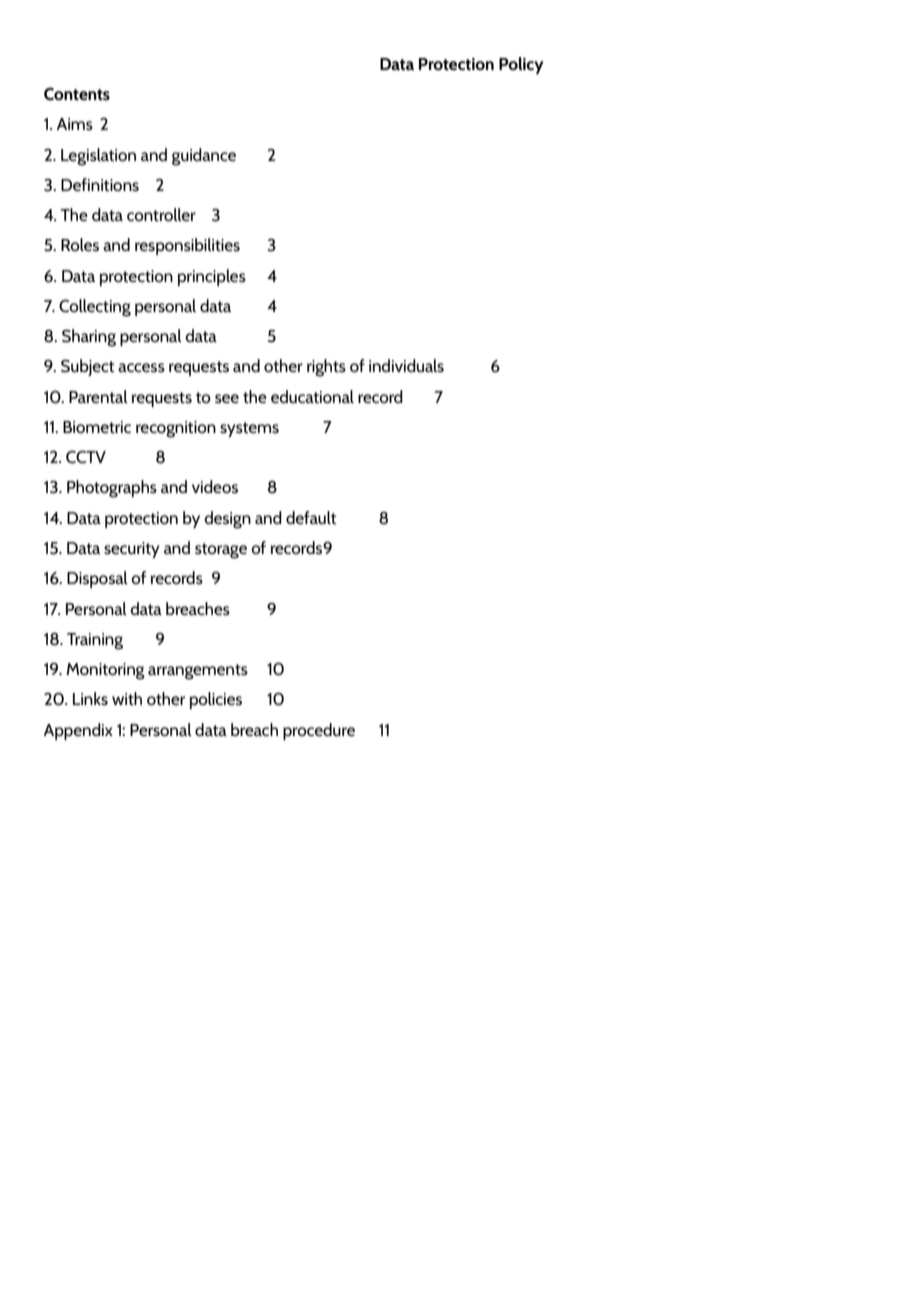 Image resolution: width=924 pixels, height=1307 pixels. What do you see at coordinates (521, 65) in the document?
I see `Policy` at bounding box center [521, 65].
